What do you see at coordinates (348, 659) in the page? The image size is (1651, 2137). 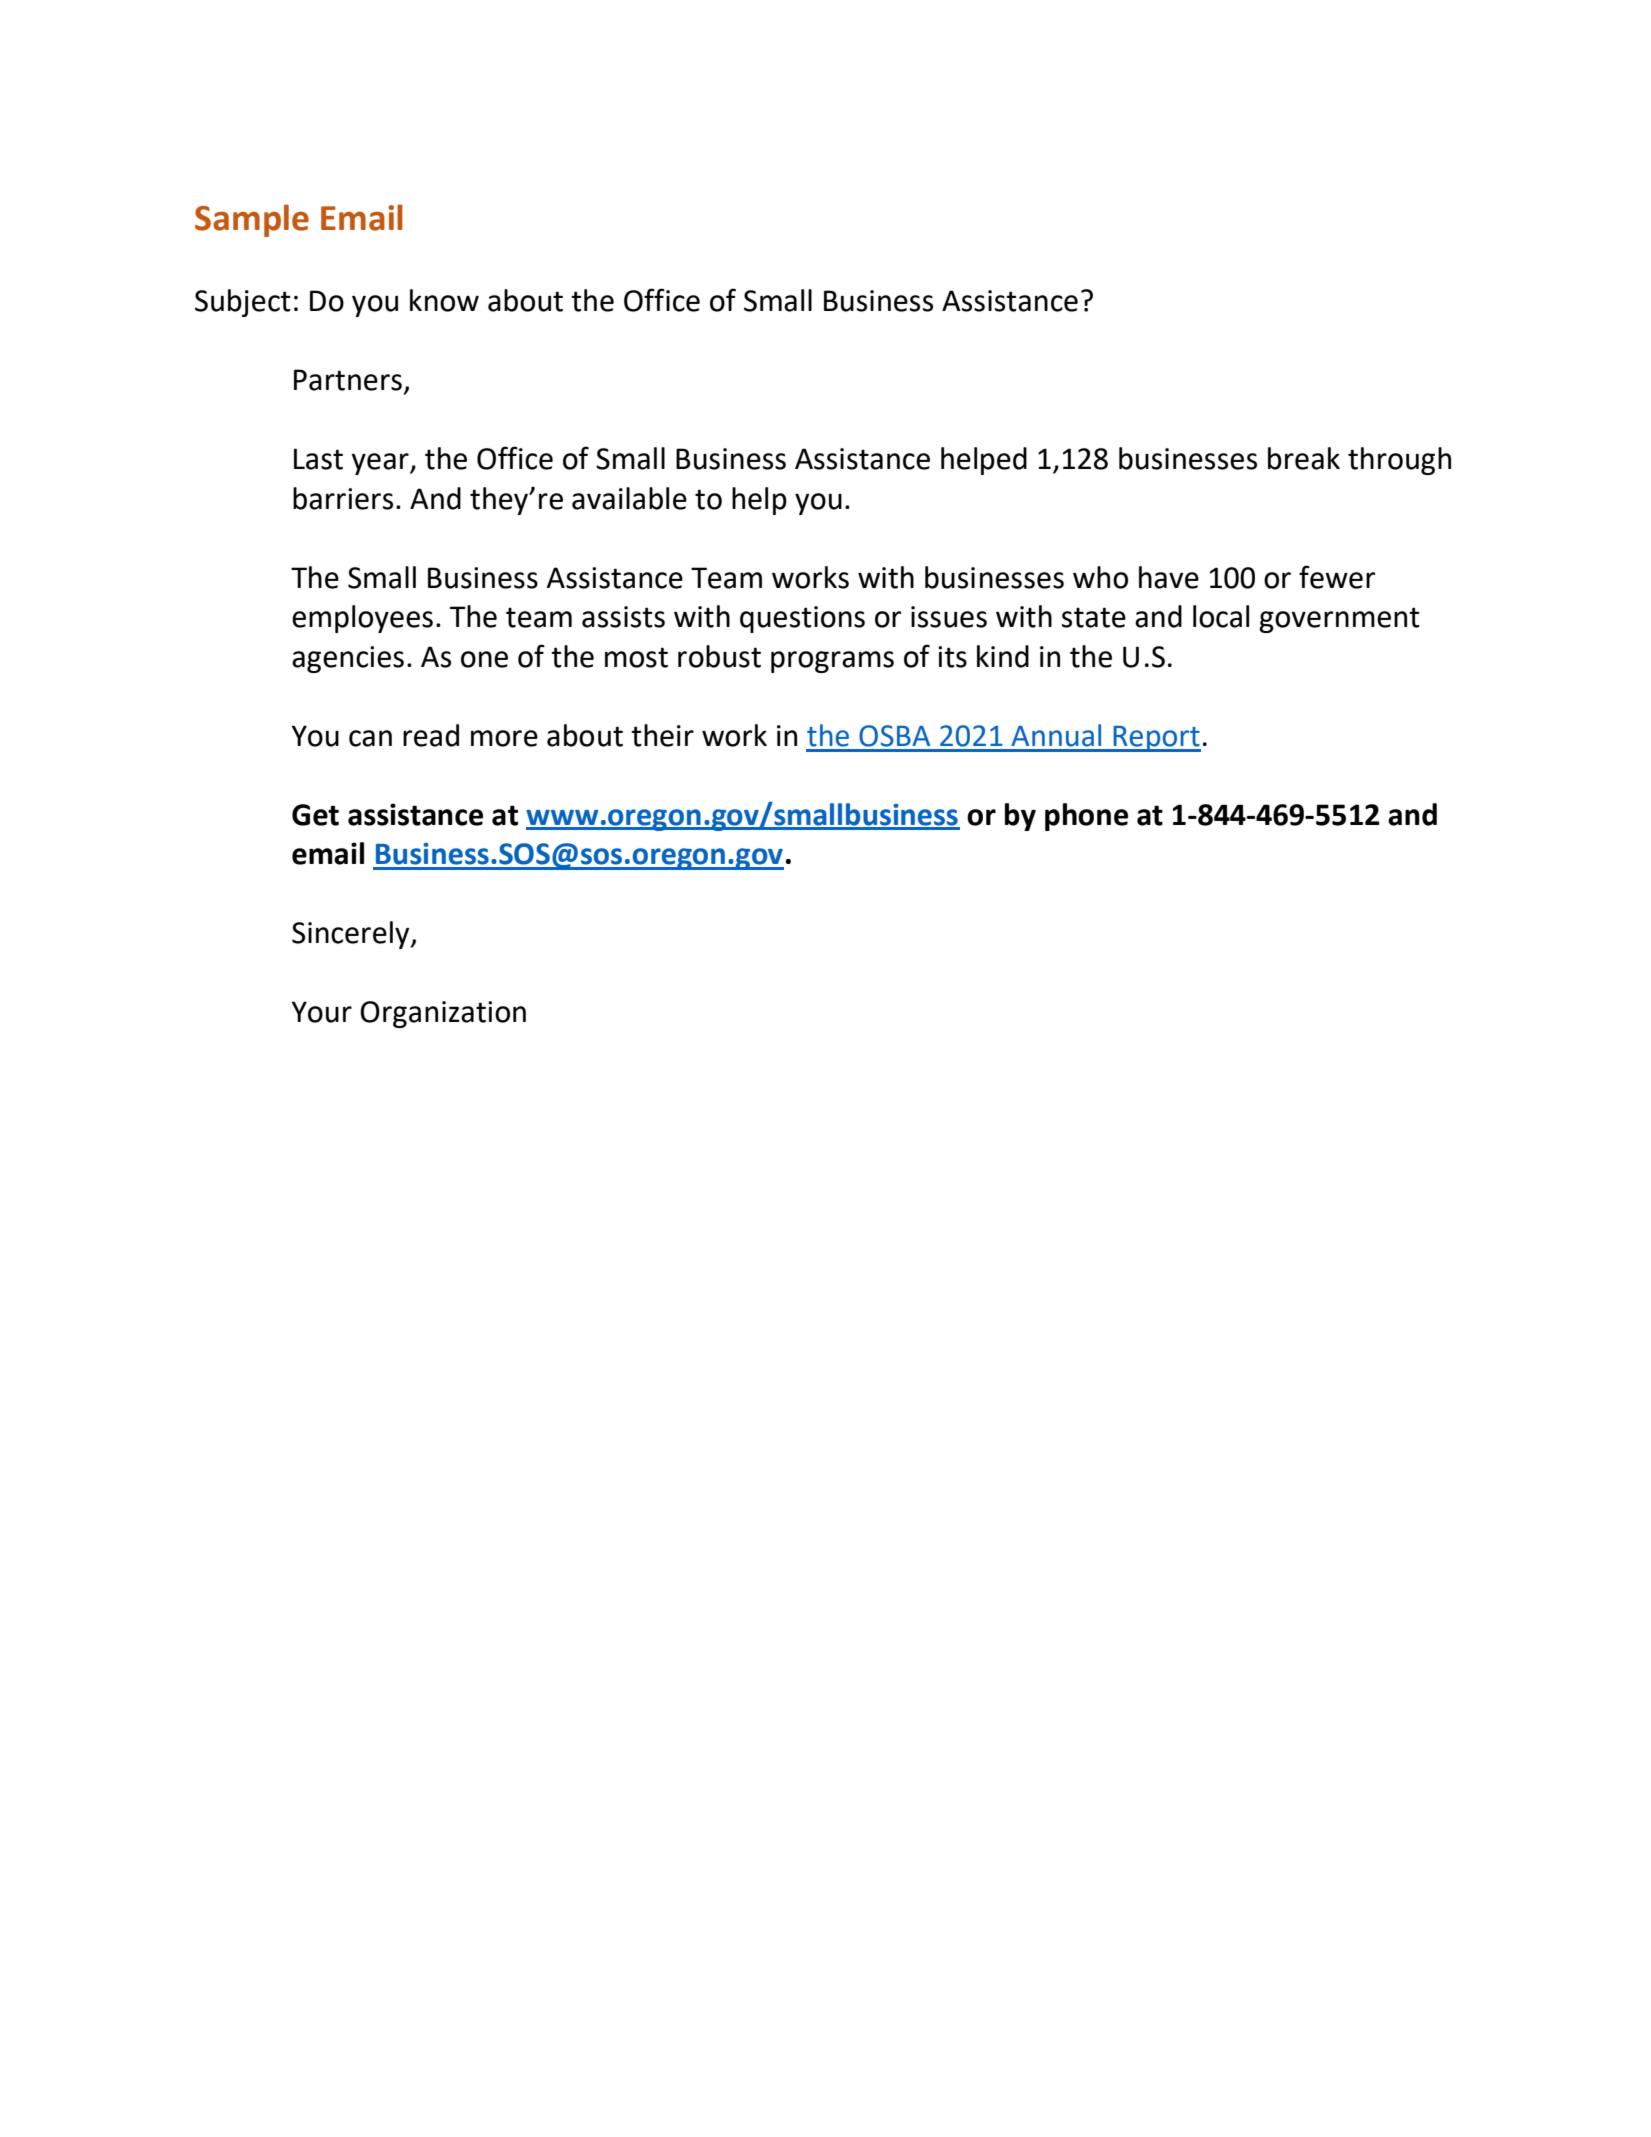 I see `agencies` at bounding box center [348, 659].
